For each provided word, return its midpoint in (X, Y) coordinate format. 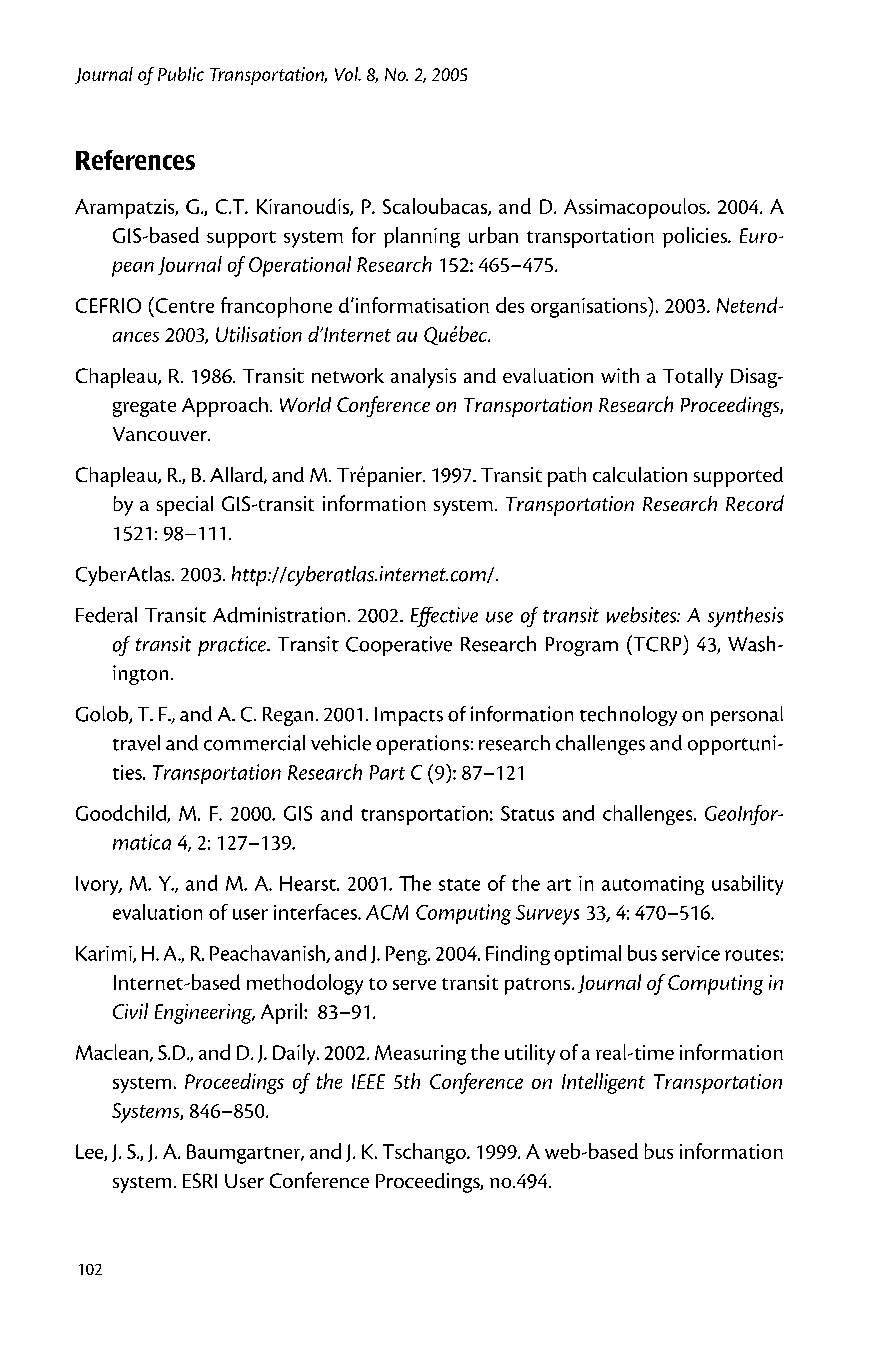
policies (696, 237)
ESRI (200, 1180)
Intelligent (603, 1083)
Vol (348, 74)
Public (181, 74)
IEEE (368, 1081)
